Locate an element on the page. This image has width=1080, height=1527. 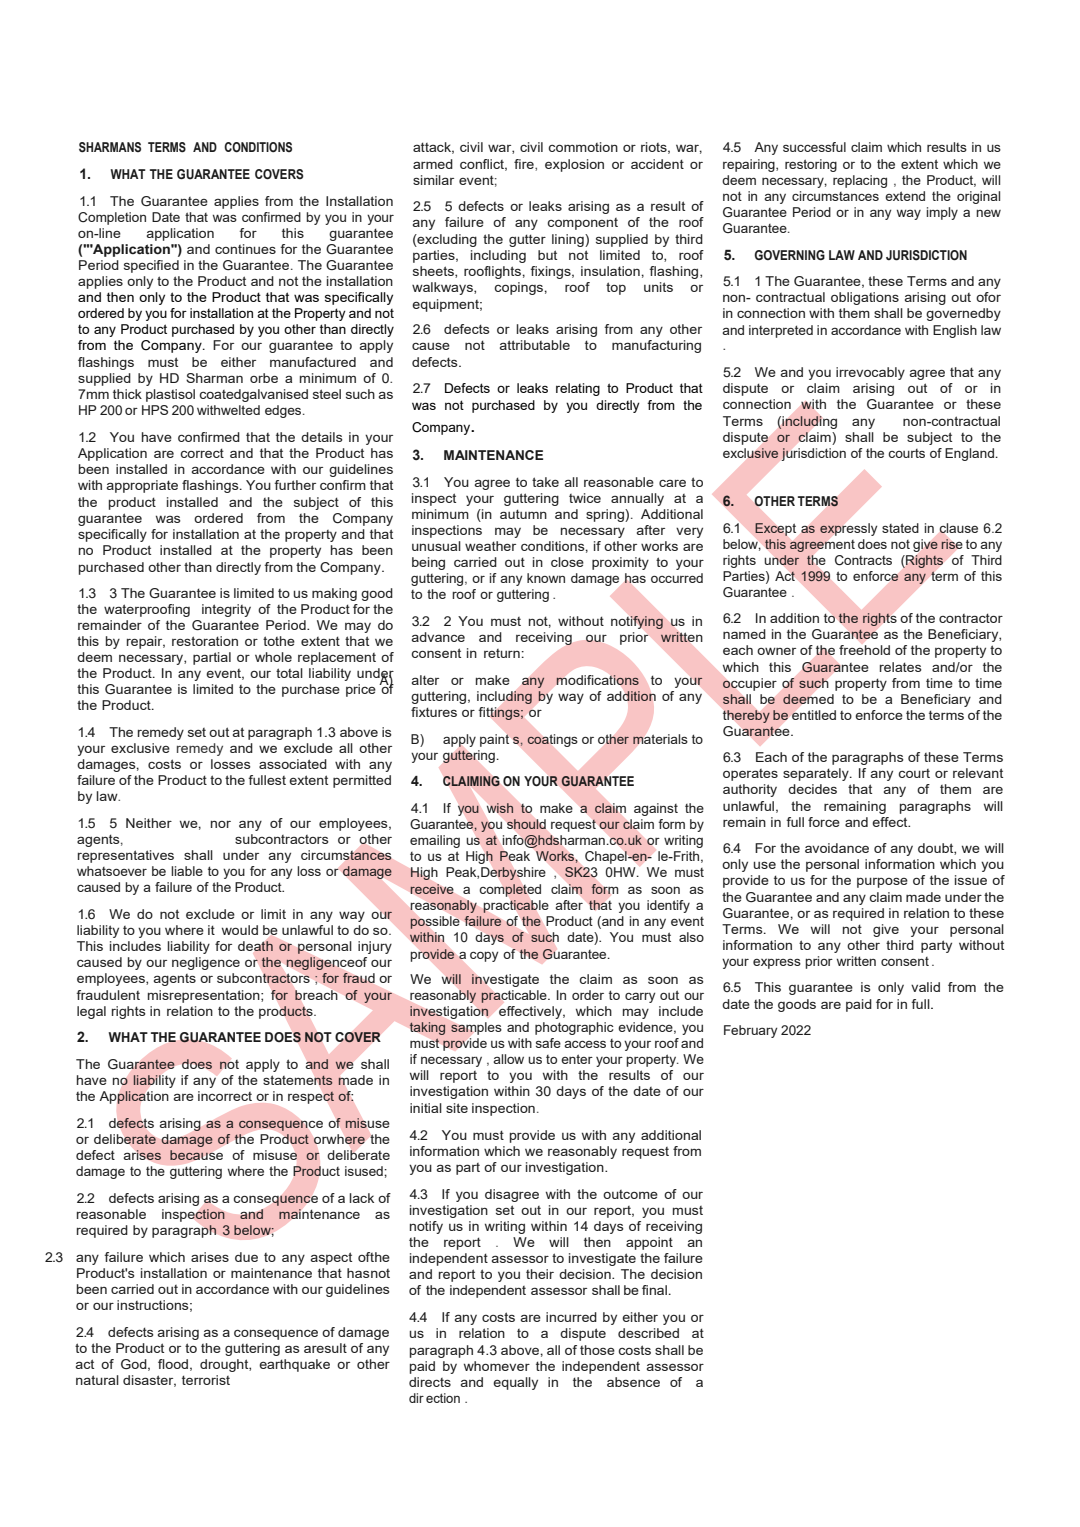
copy is located at coordinates (484, 956).
